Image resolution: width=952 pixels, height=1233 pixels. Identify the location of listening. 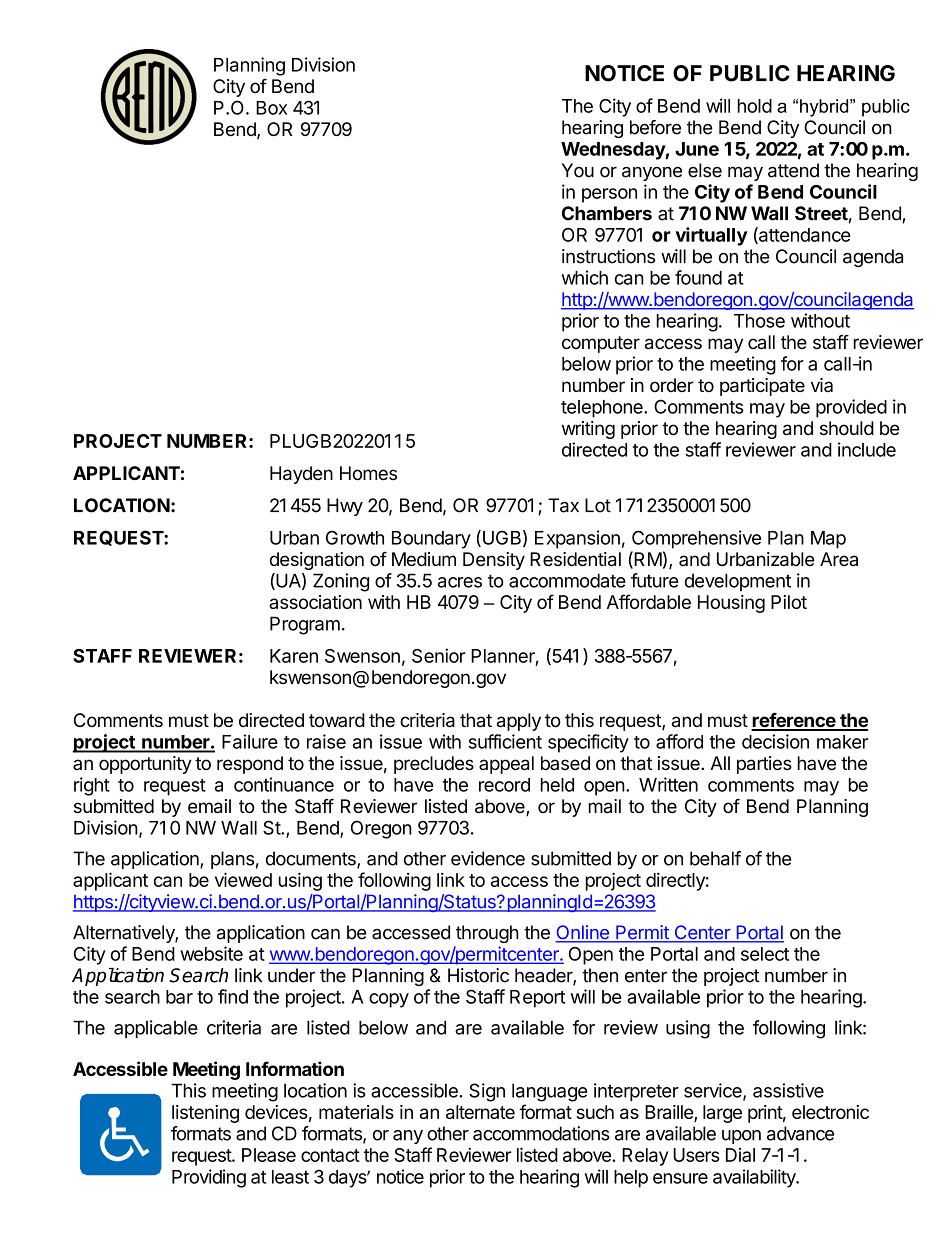
(205, 1114).
